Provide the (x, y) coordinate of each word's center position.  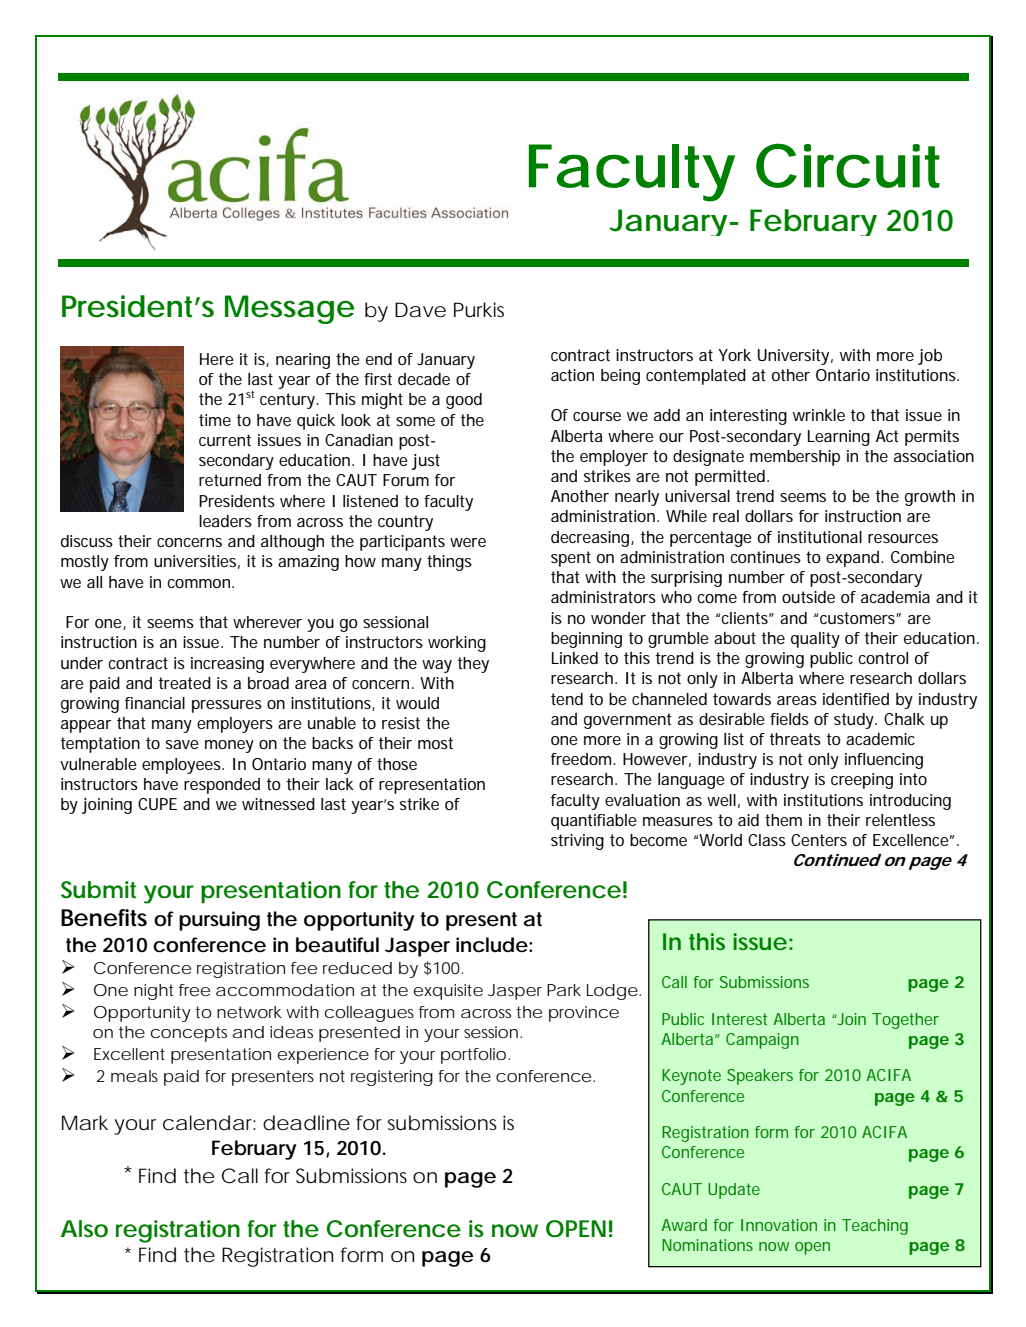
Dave (420, 310)
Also (84, 1229)
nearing (303, 361)
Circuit (848, 165)
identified (856, 699)
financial (155, 703)
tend (567, 699)
